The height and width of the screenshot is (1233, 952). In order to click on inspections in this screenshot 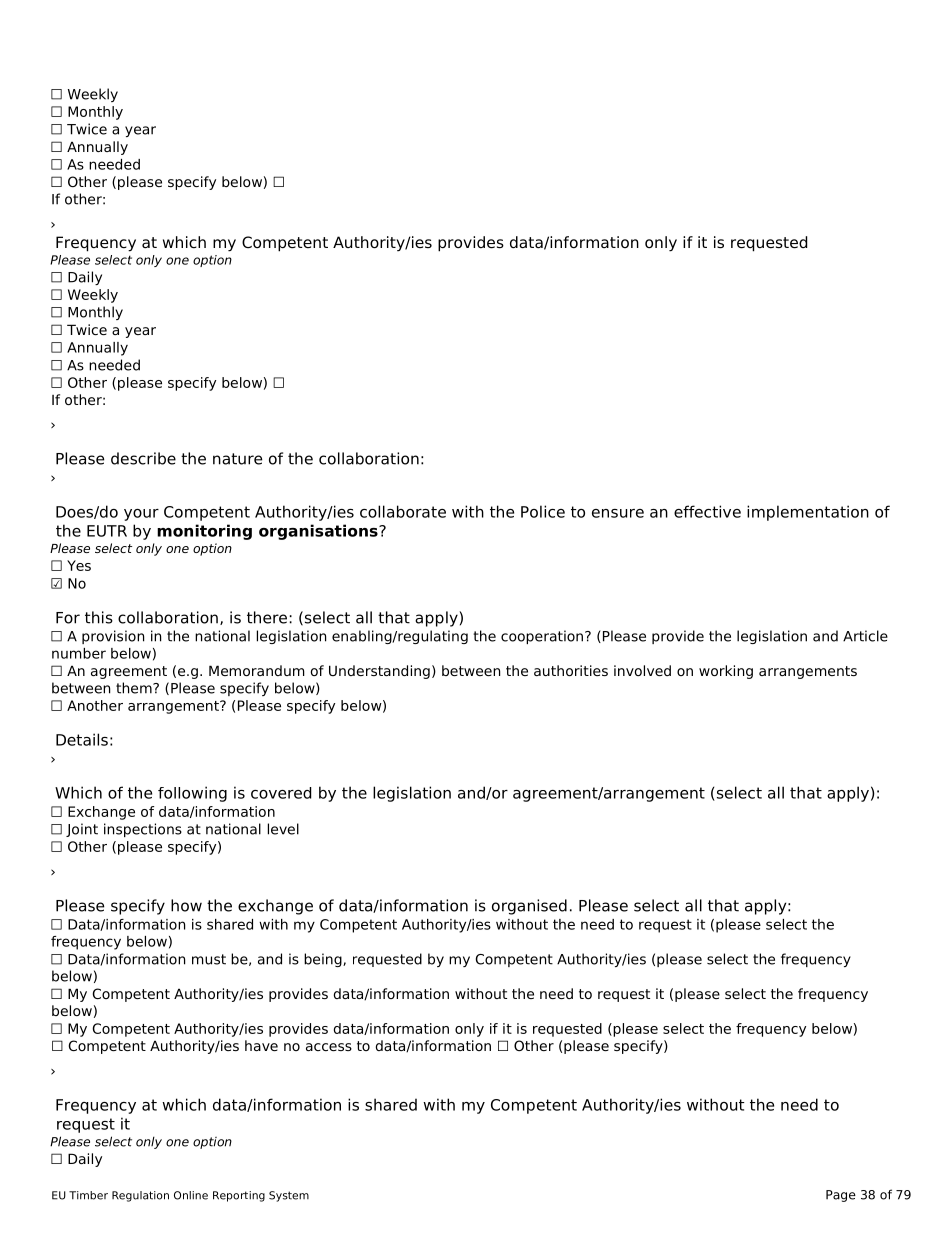, I will do `click(143, 830)`.
